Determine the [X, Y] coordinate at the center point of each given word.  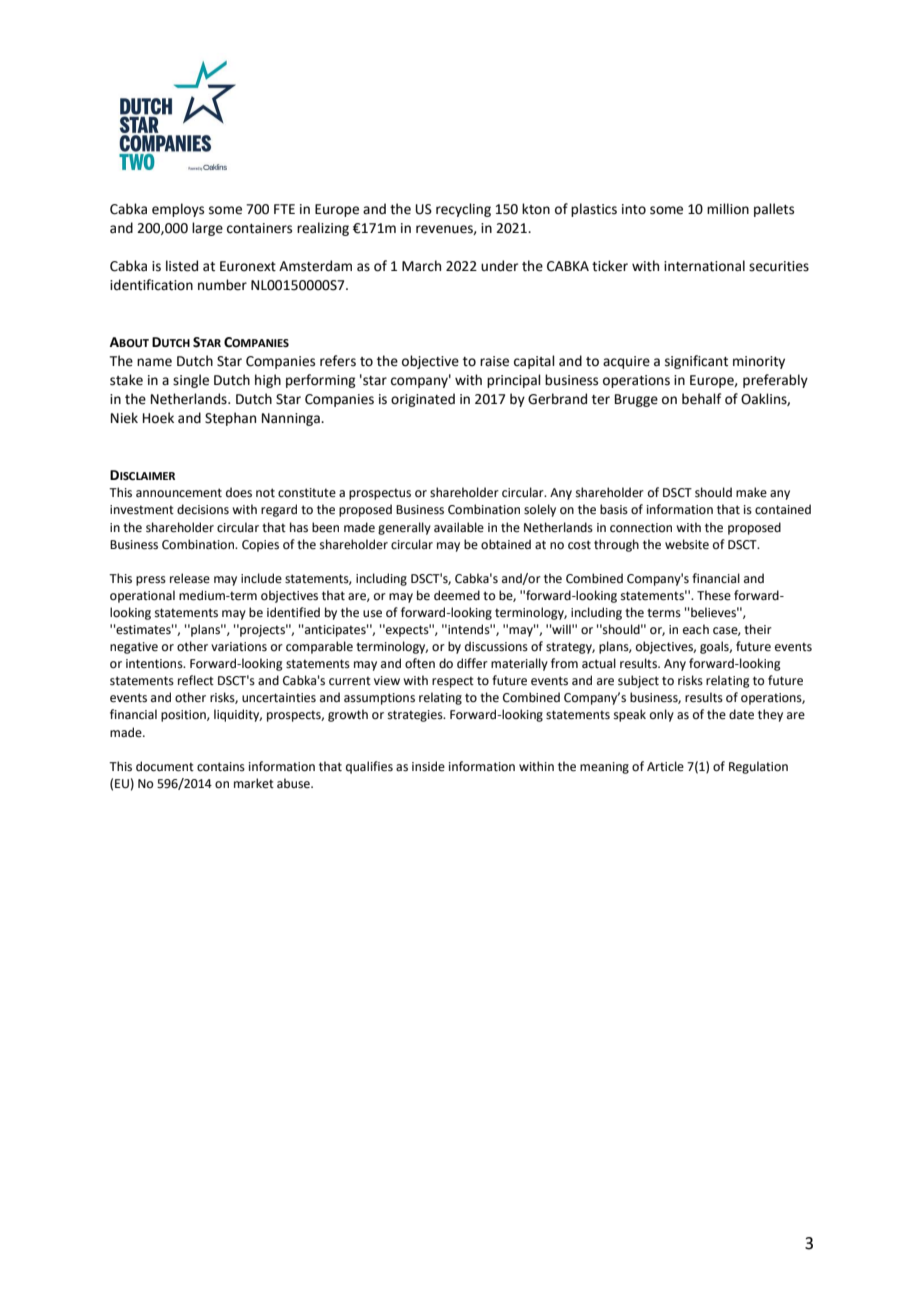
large [207, 229]
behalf [701, 399]
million [728, 209]
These [714, 595]
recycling [463, 210]
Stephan [230, 419]
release [190, 578]
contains [221, 767]
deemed [457, 595]
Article [665, 766]
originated [423, 400]
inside [428, 766]
